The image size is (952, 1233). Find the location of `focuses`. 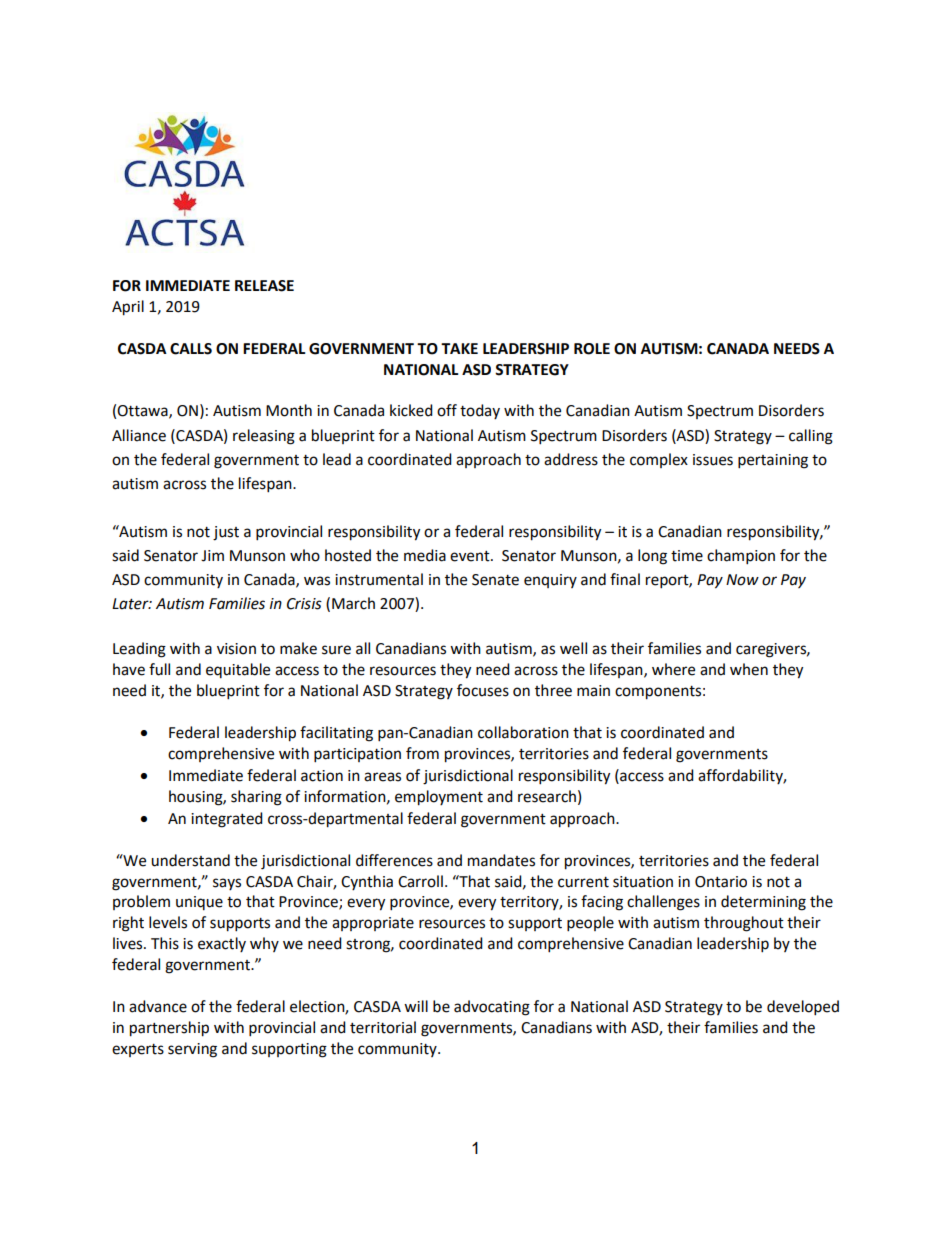

focuses is located at coordinates (483, 690).
